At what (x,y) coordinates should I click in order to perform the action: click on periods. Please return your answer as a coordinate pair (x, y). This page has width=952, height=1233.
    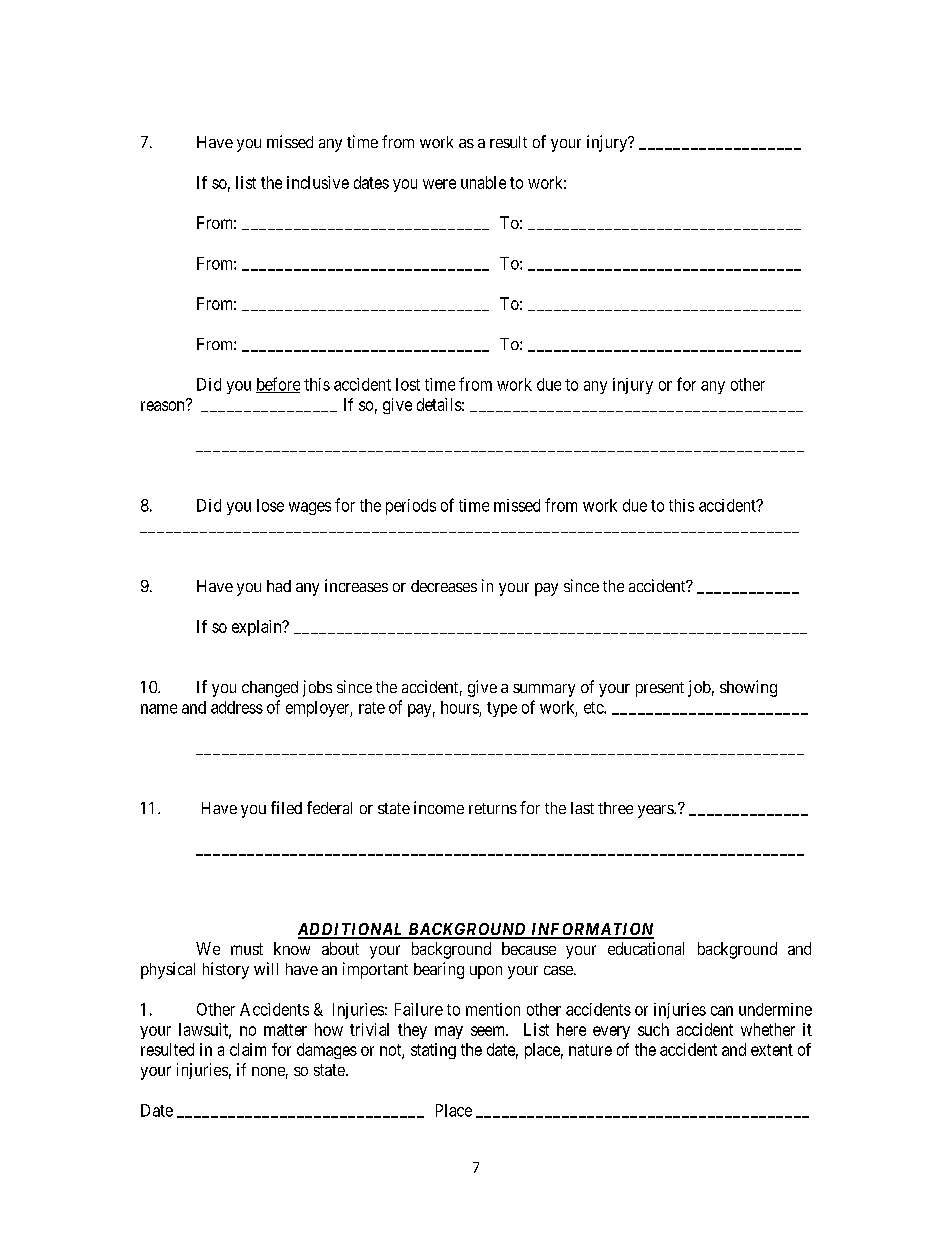
    Looking at the image, I should click on (411, 507).
